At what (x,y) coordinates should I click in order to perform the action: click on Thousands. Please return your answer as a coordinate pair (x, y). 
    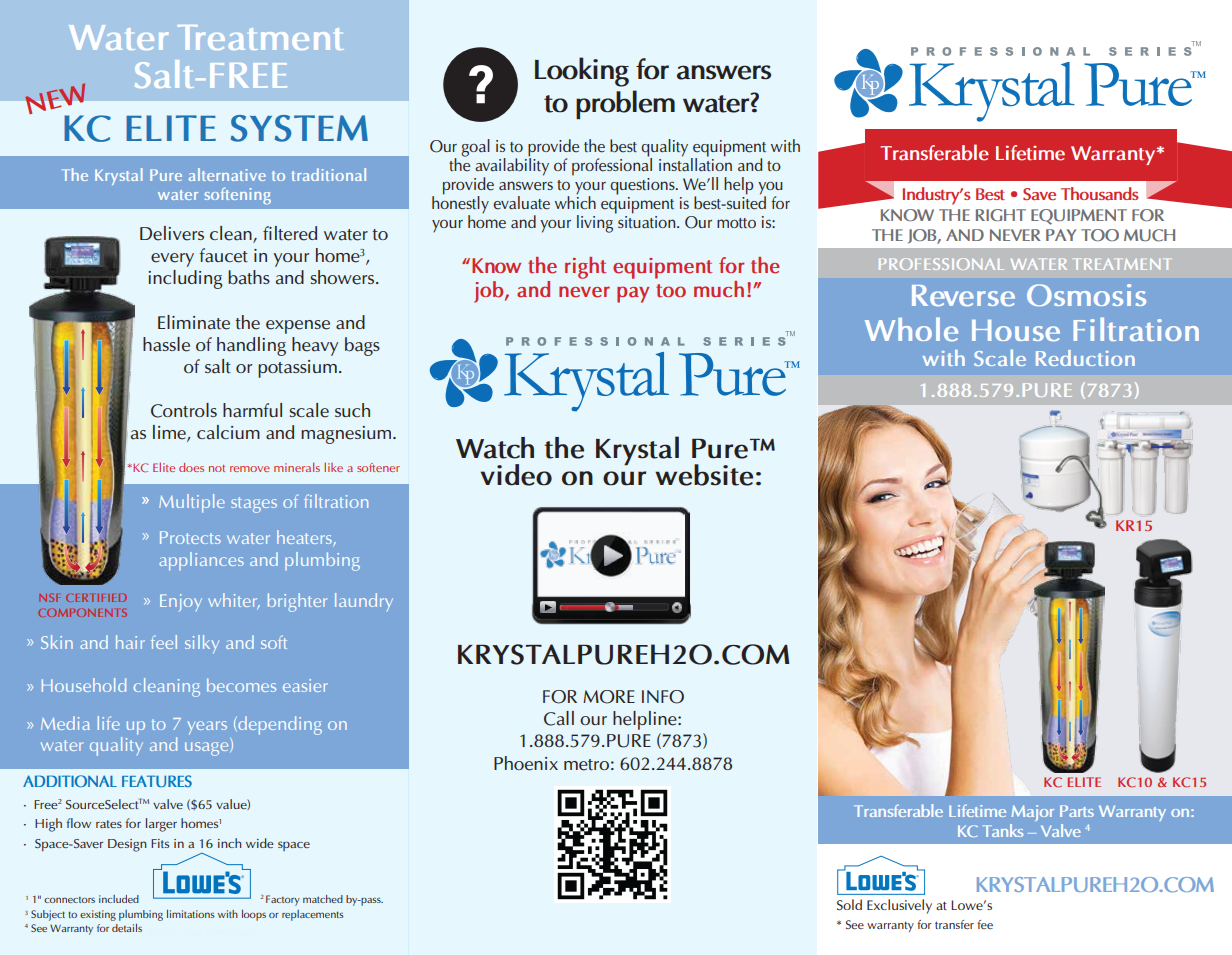
    Looking at the image, I should click on (1100, 193).
